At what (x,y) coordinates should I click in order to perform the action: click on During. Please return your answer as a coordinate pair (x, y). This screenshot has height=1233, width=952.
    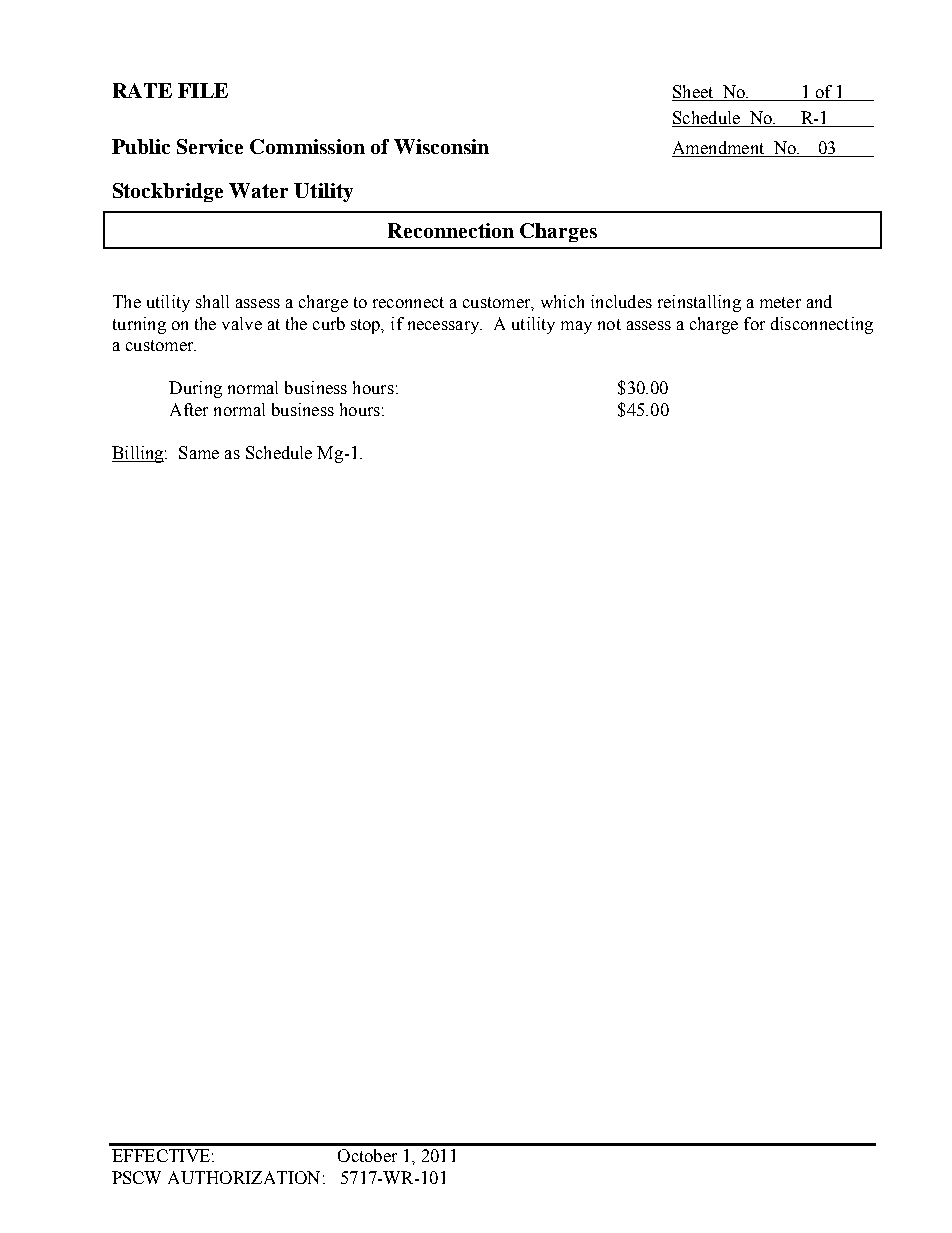
    Looking at the image, I should click on (195, 389).
